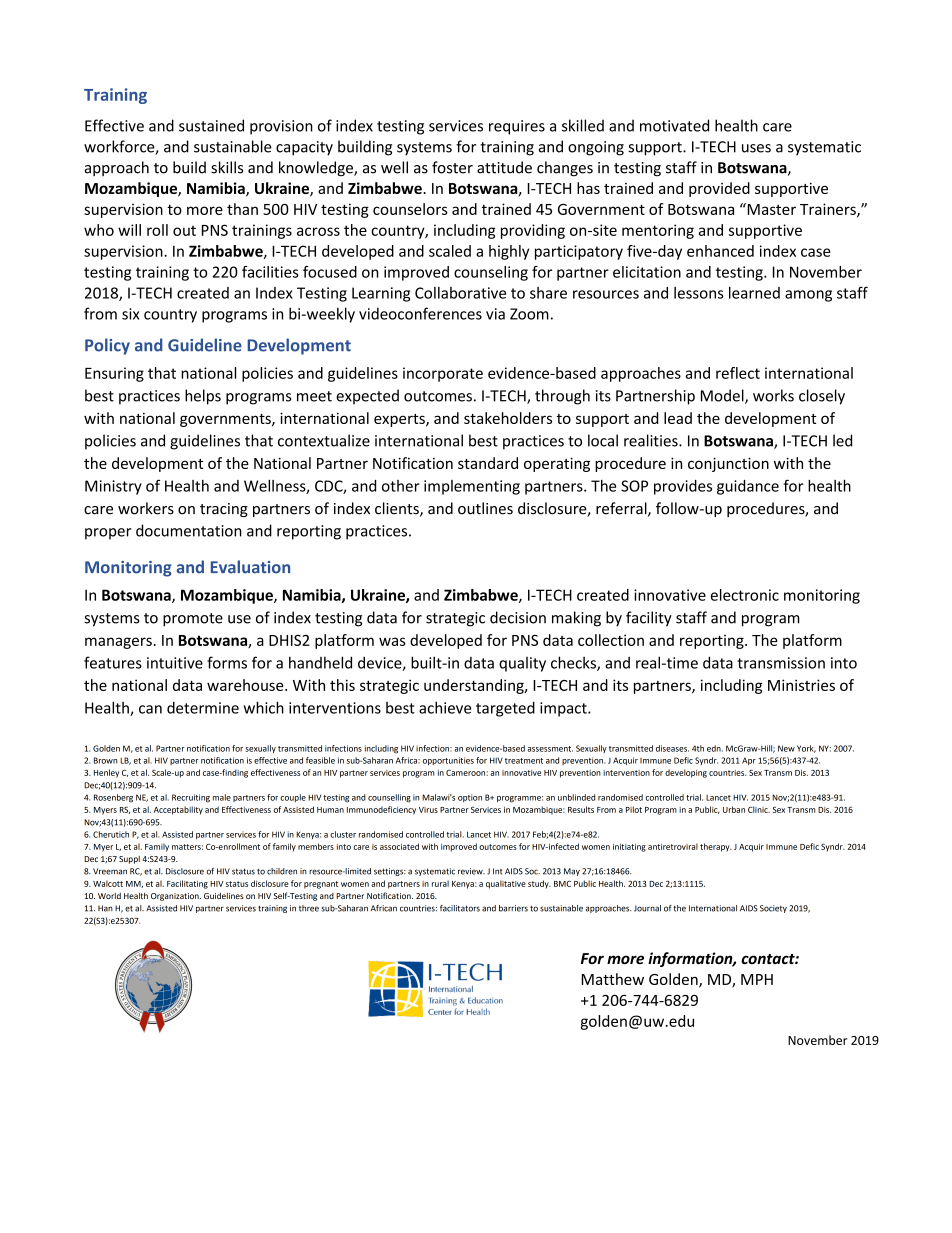 This screenshot has width=952, height=1233. I want to click on Recruiting, so click(191, 798).
